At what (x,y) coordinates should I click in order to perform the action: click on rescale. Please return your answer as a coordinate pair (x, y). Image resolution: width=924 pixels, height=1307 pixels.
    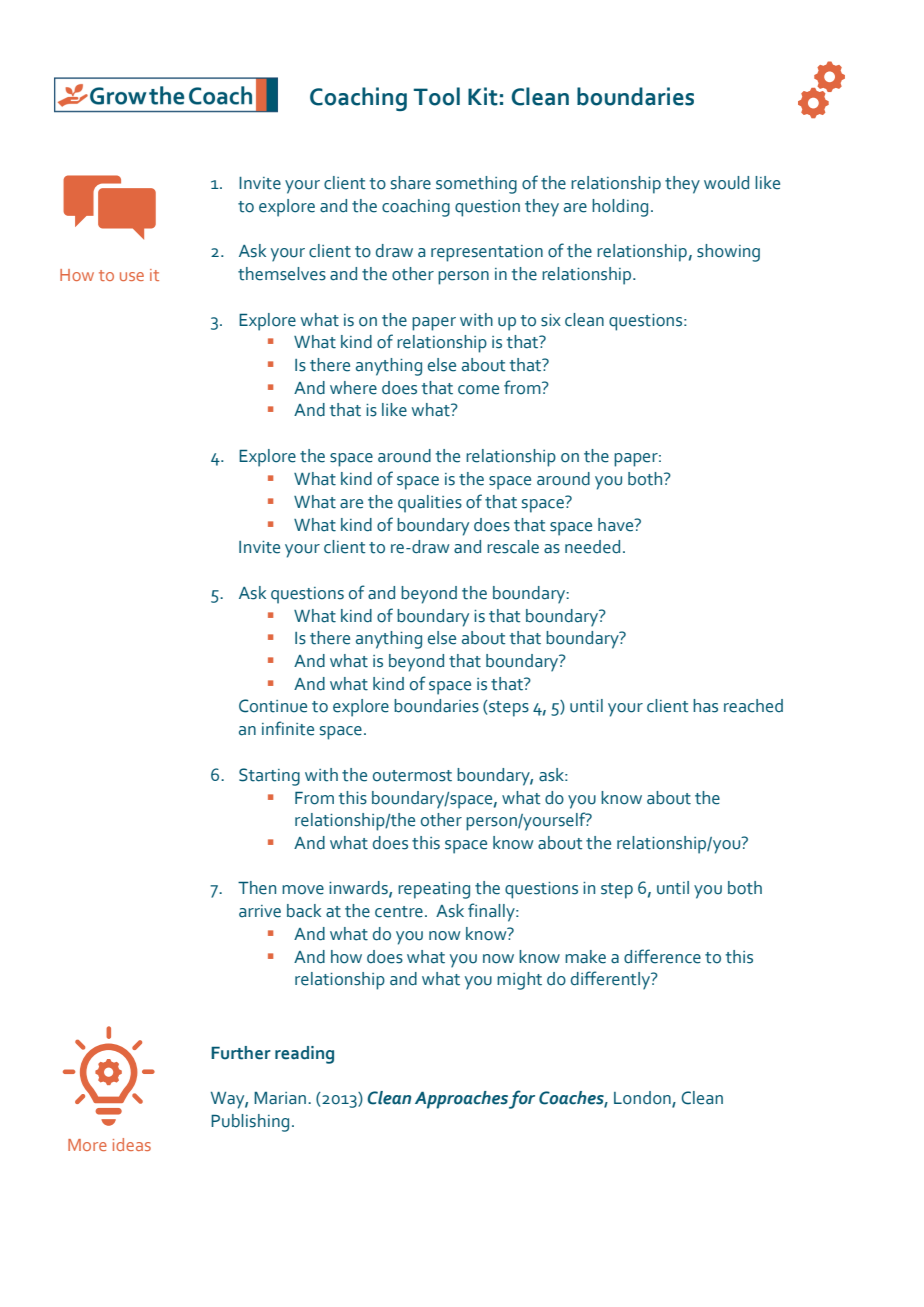
    Looking at the image, I should click on (513, 547).
